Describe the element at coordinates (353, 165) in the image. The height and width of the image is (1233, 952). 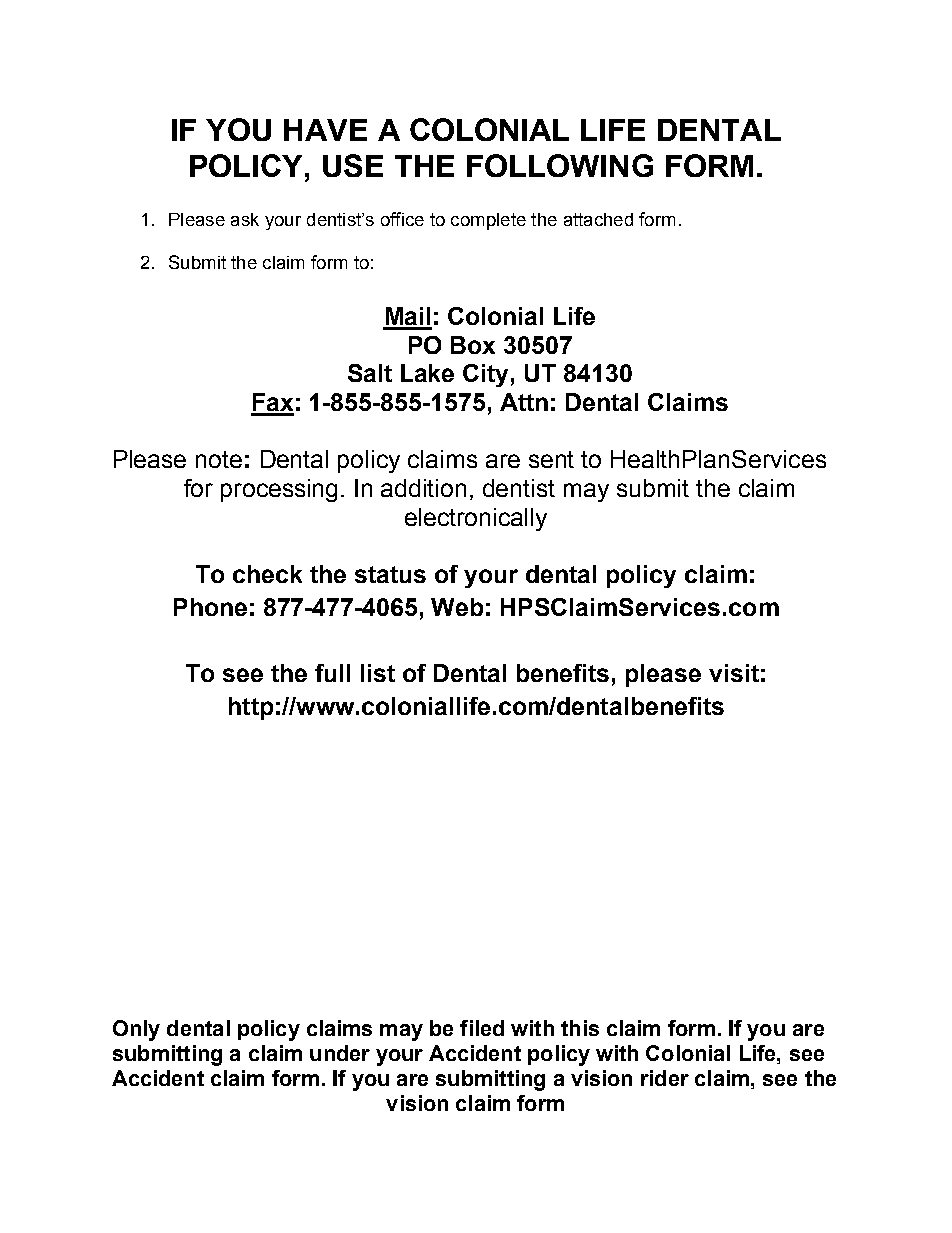
I see `USE` at that location.
